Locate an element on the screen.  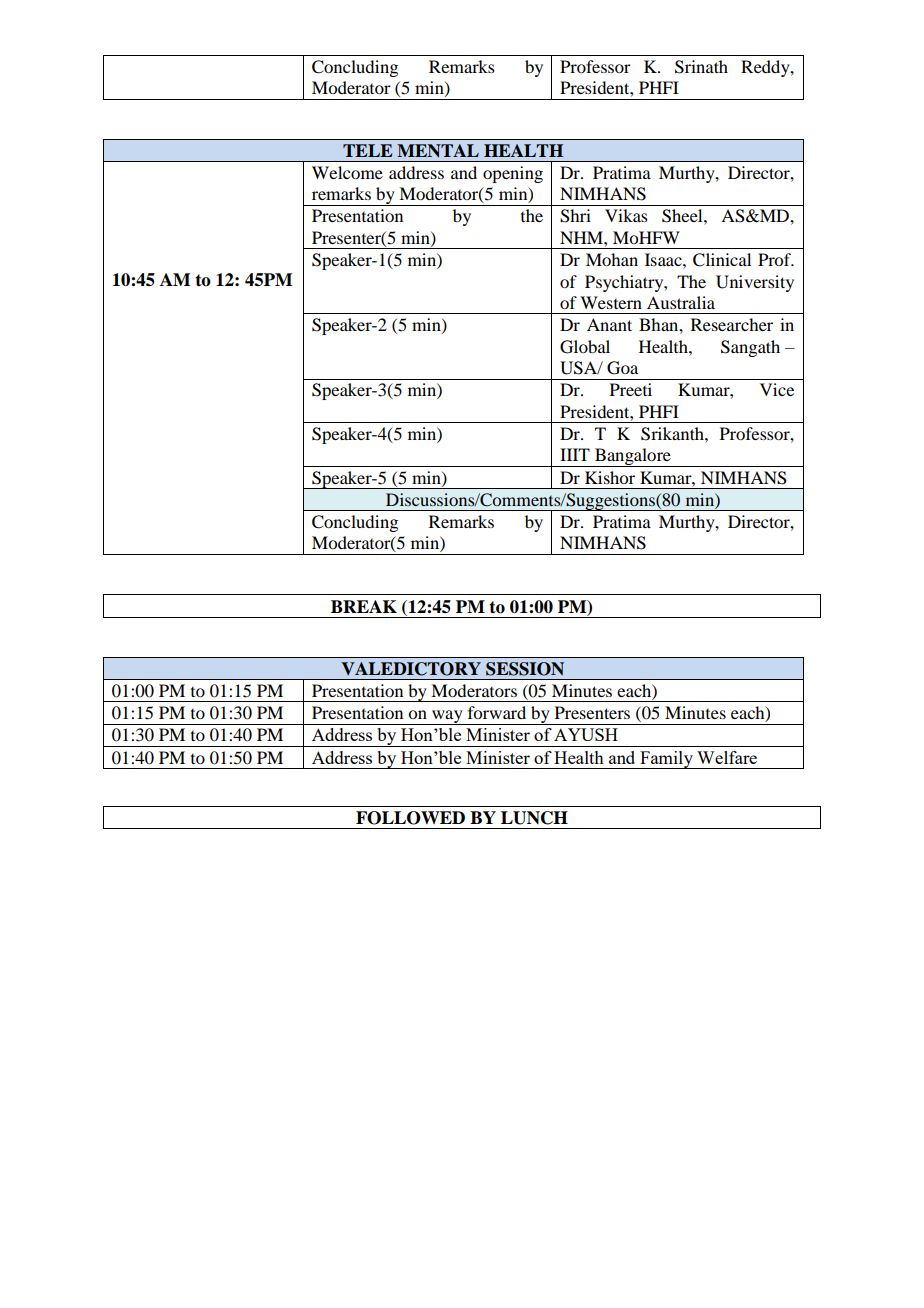
way is located at coordinates (447, 717).
